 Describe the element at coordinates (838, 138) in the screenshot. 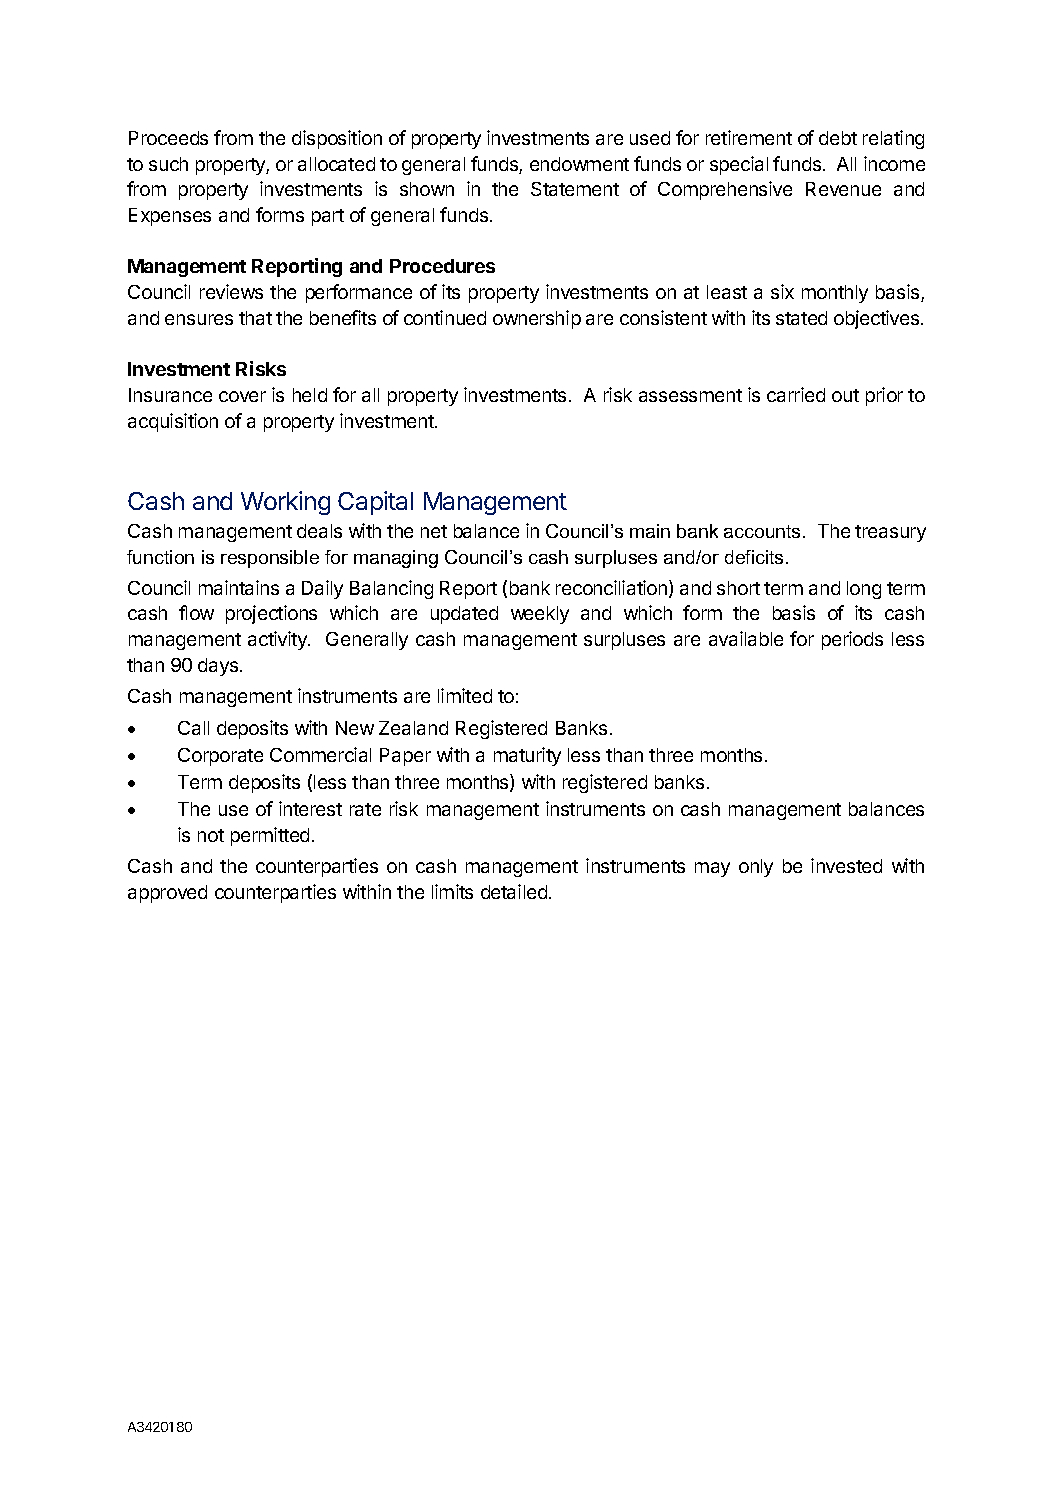

I see `debt` at that location.
